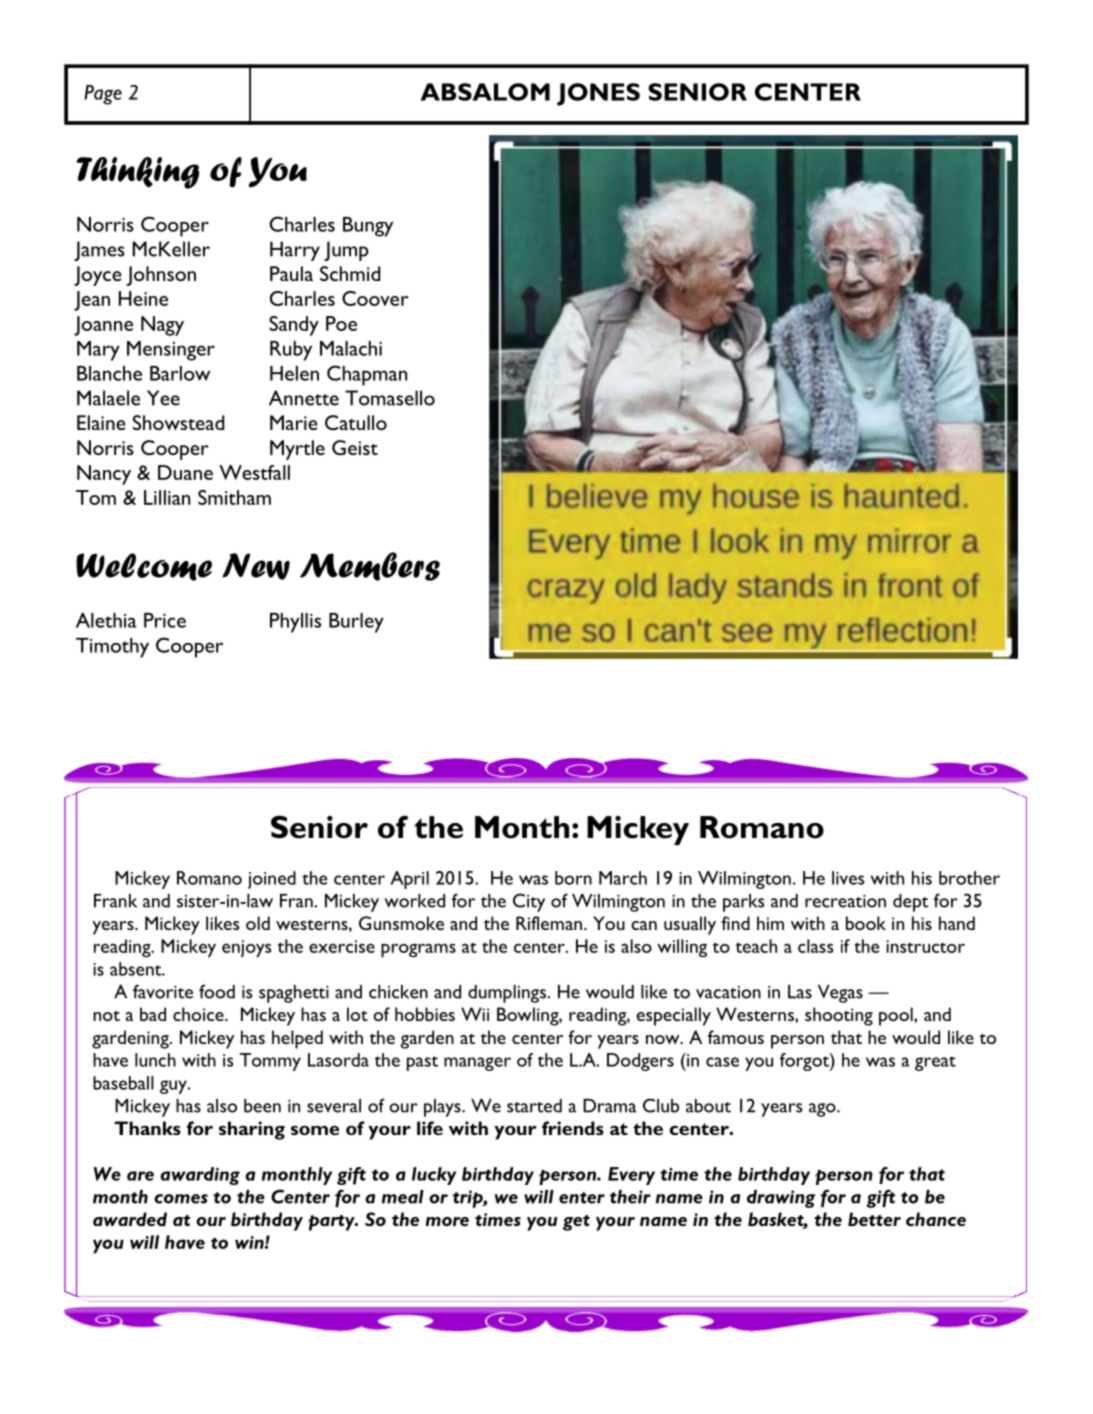 This page has height=1414, width=1093. I want to click on awarding, so click(200, 1176).
